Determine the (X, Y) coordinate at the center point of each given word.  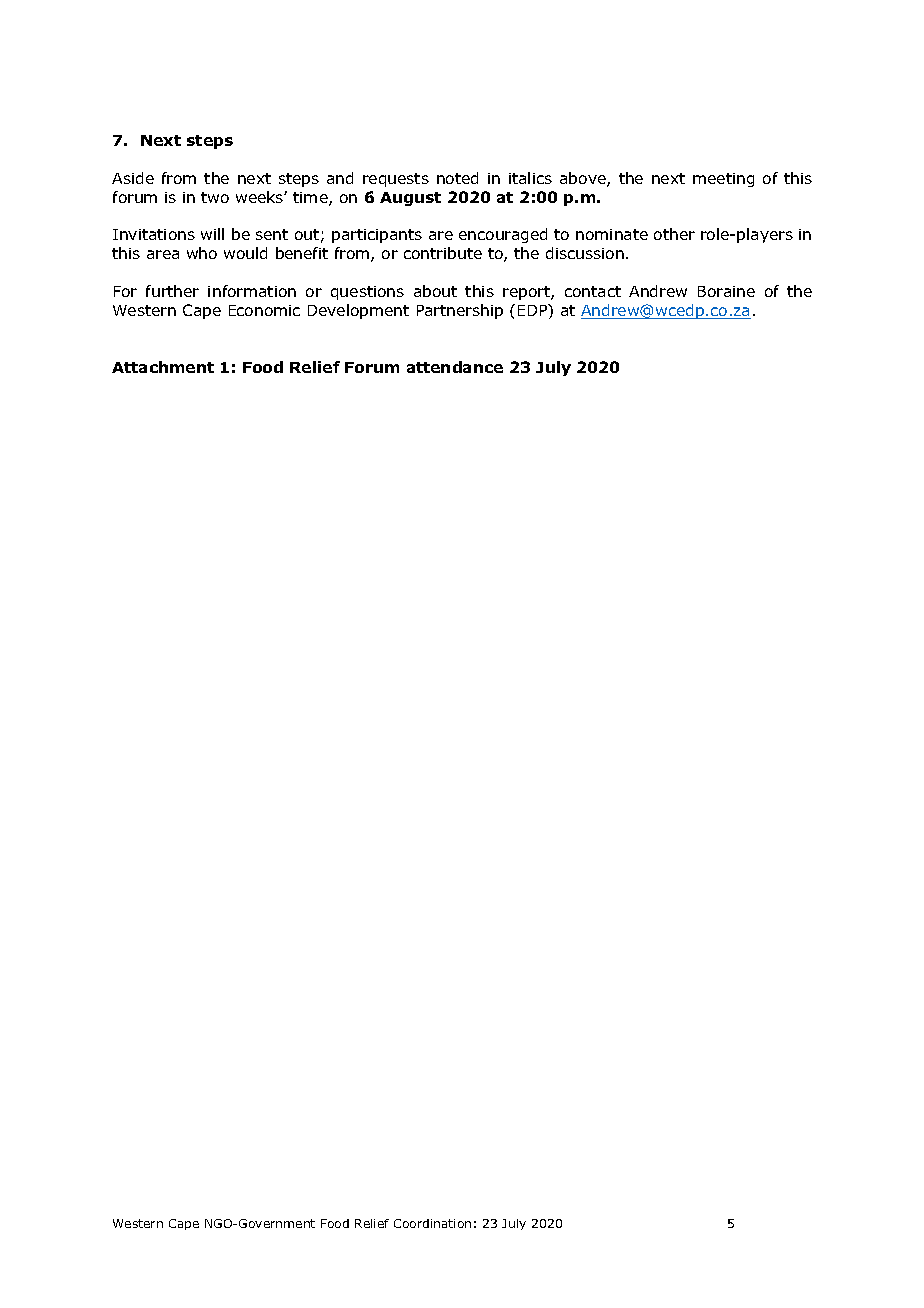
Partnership (460, 311)
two (215, 197)
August (410, 199)
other (674, 234)
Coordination (432, 1223)
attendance (455, 367)
